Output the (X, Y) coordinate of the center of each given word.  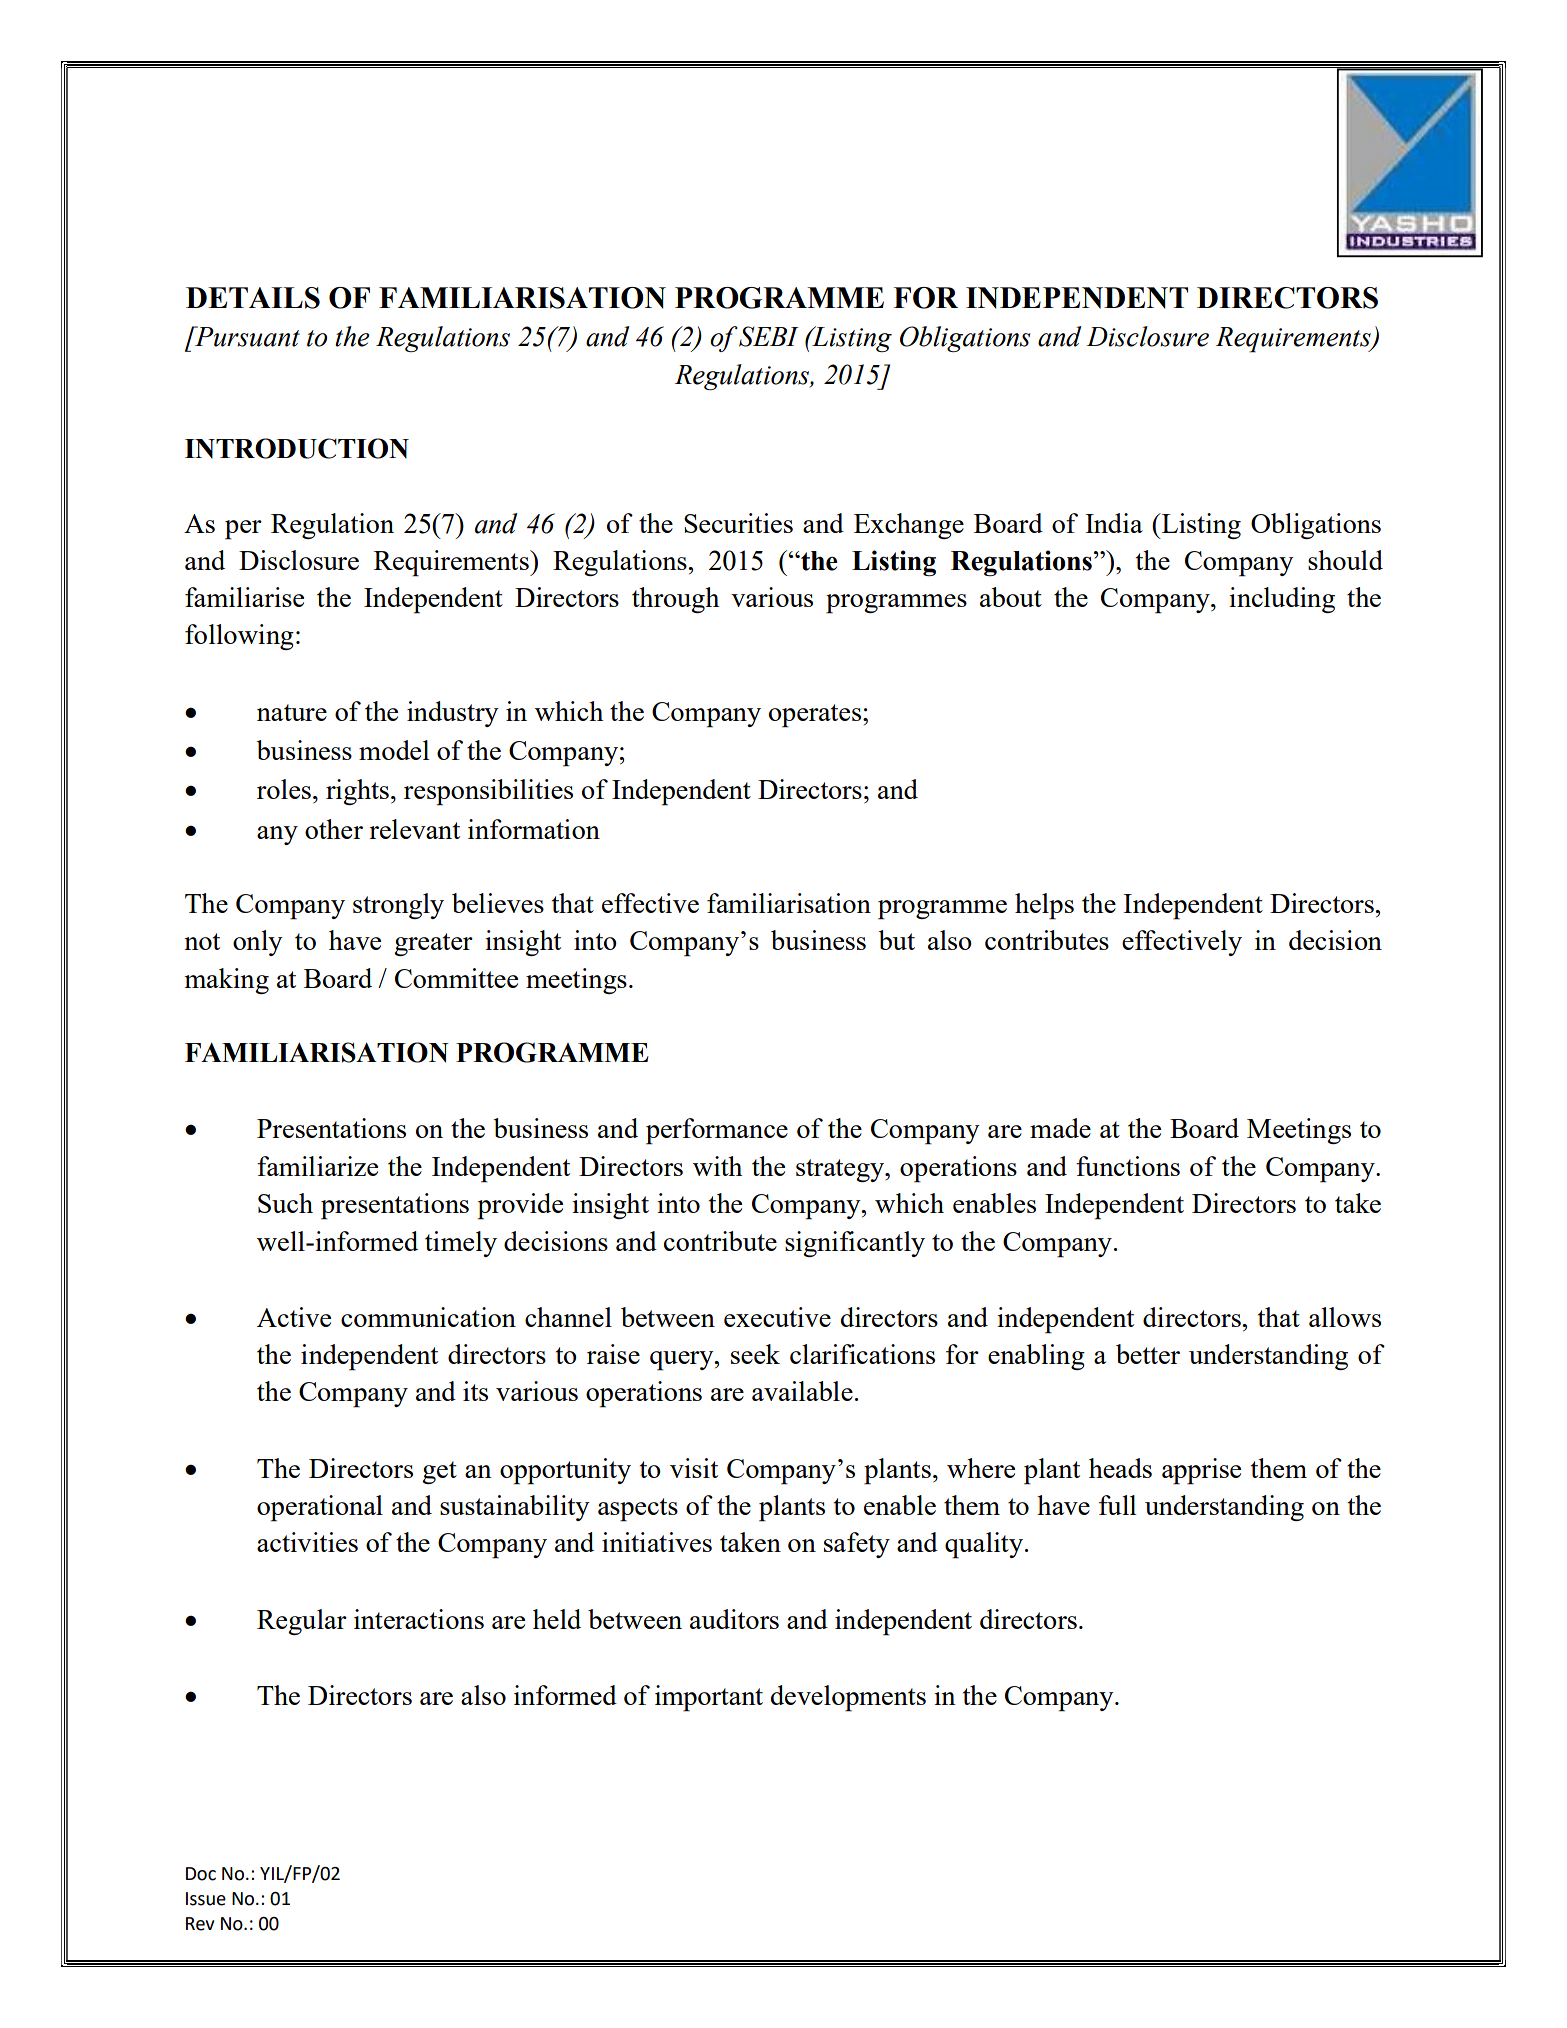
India (1114, 523)
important (709, 1698)
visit (694, 1468)
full (1117, 1505)
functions (1128, 1166)
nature (292, 712)
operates (816, 716)
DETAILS (253, 298)
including (1282, 600)
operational (320, 1508)
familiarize (317, 1166)
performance (717, 1131)
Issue (206, 1899)
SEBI (769, 336)
